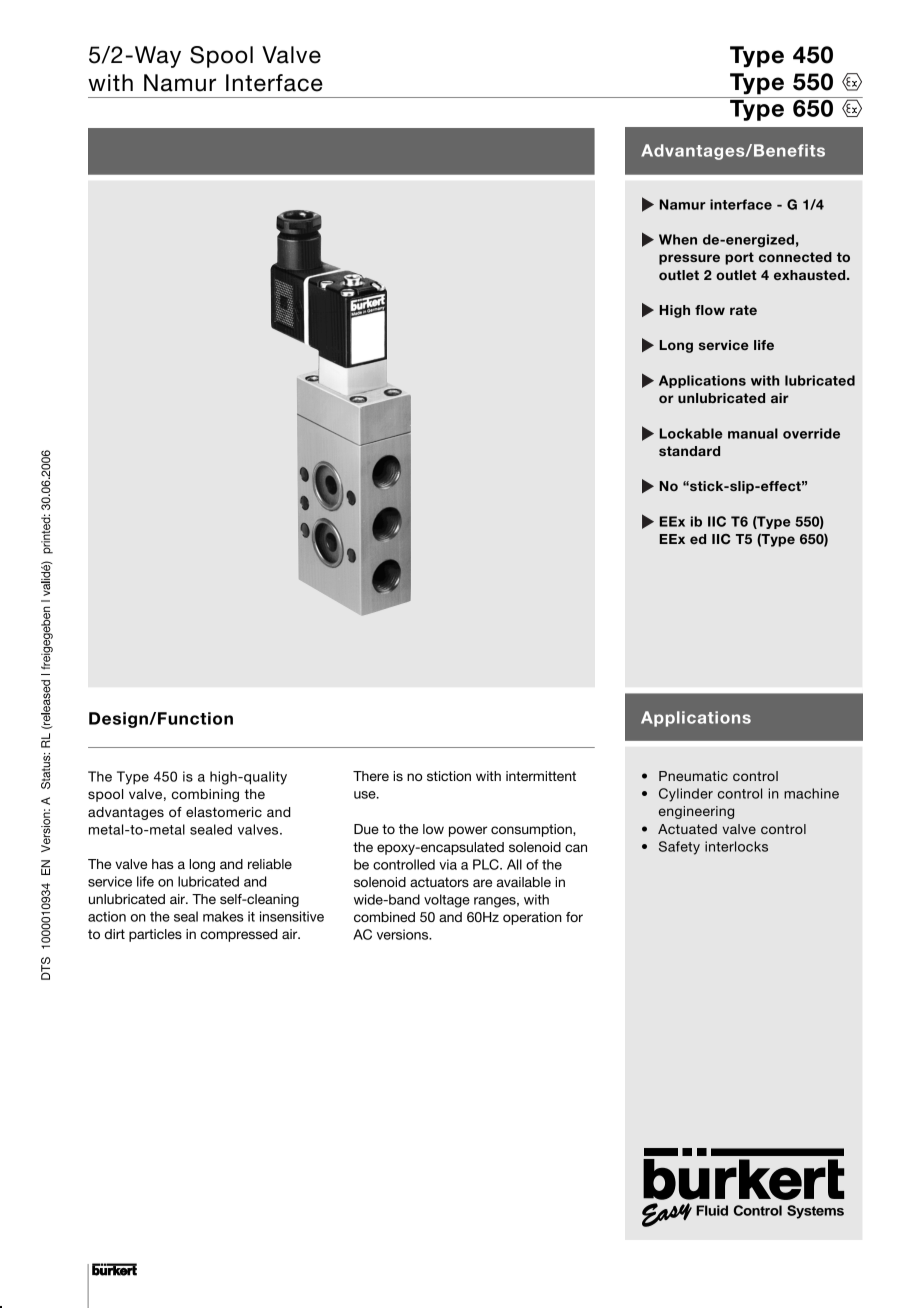 The image size is (924, 1308). What do you see at coordinates (689, 259) in the document?
I see `pressure` at bounding box center [689, 259].
